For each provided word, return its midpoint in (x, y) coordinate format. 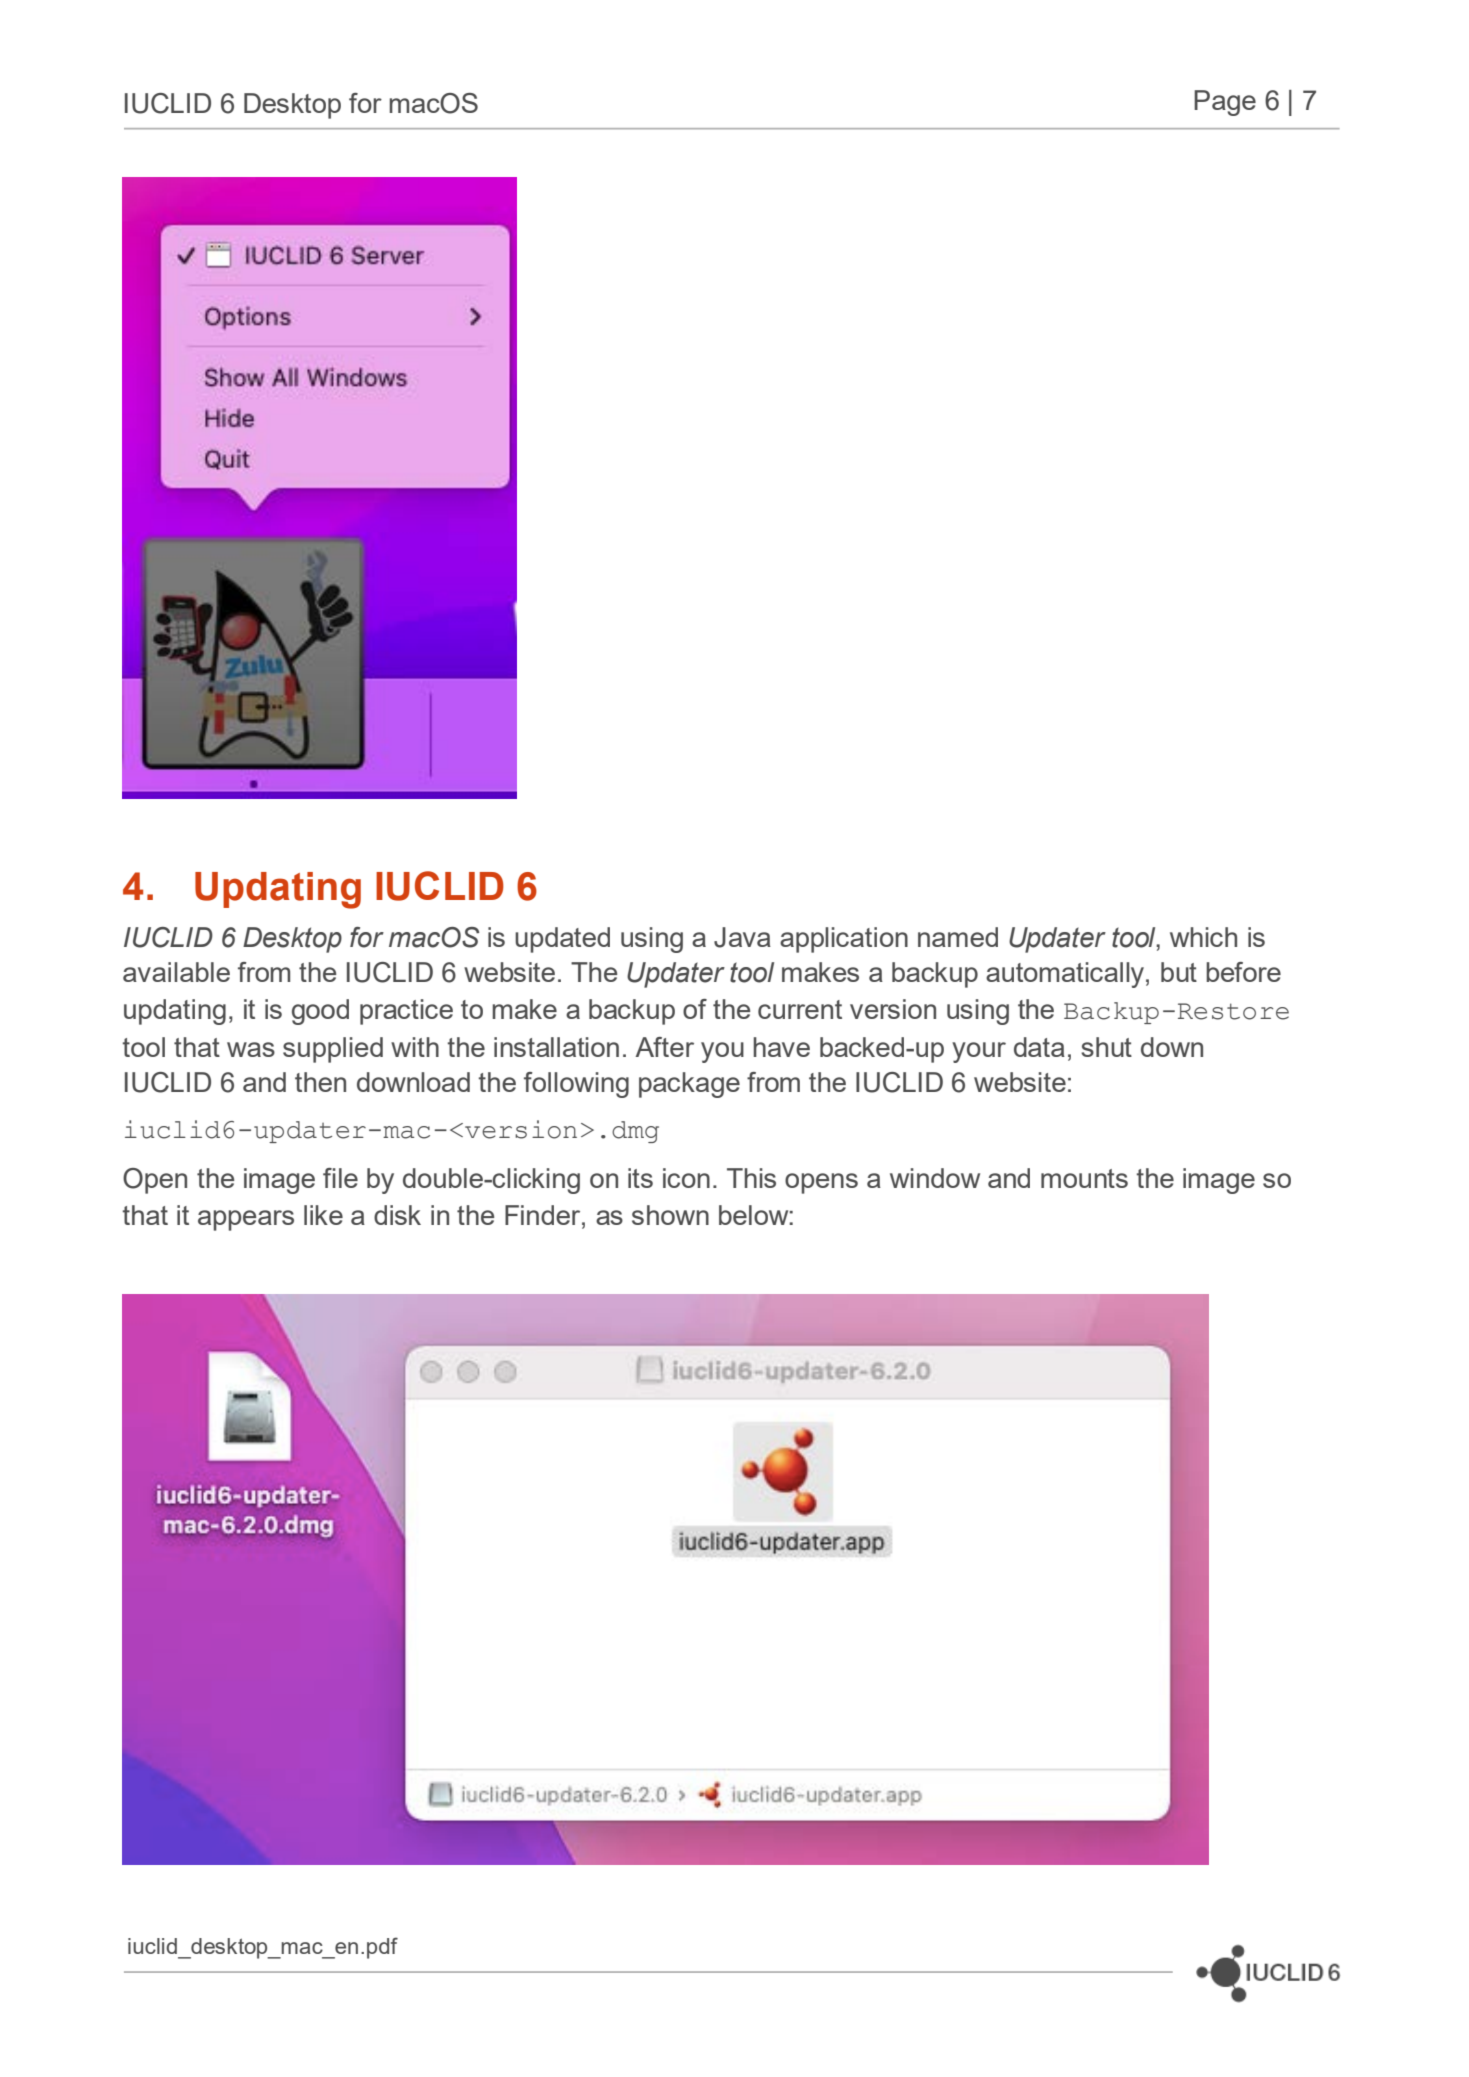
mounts (1084, 1178)
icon (686, 1178)
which (1203, 937)
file (340, 1178)
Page (1225, 103)
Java (742, 937)
